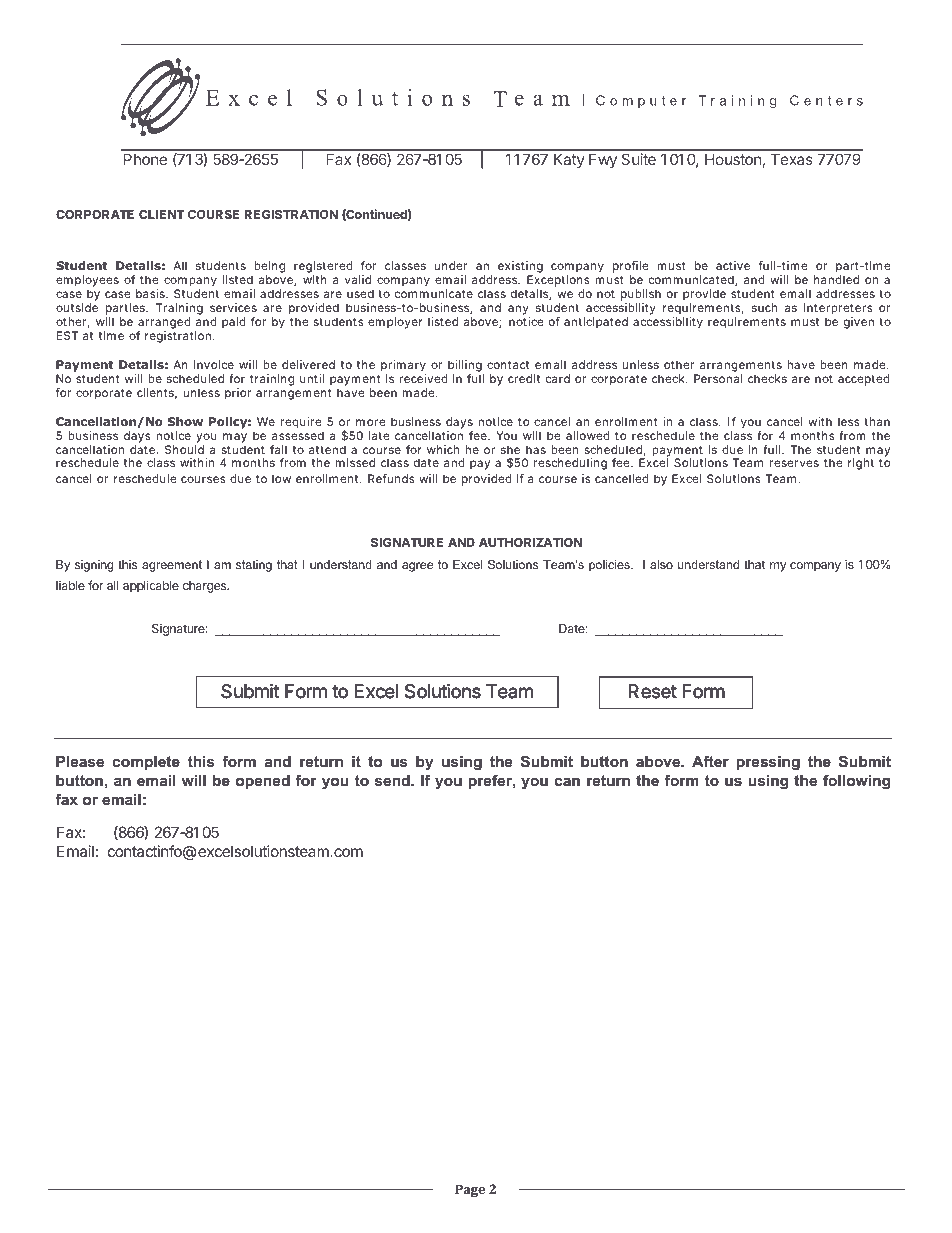  I want to click on Katy, so click(569, 160).
